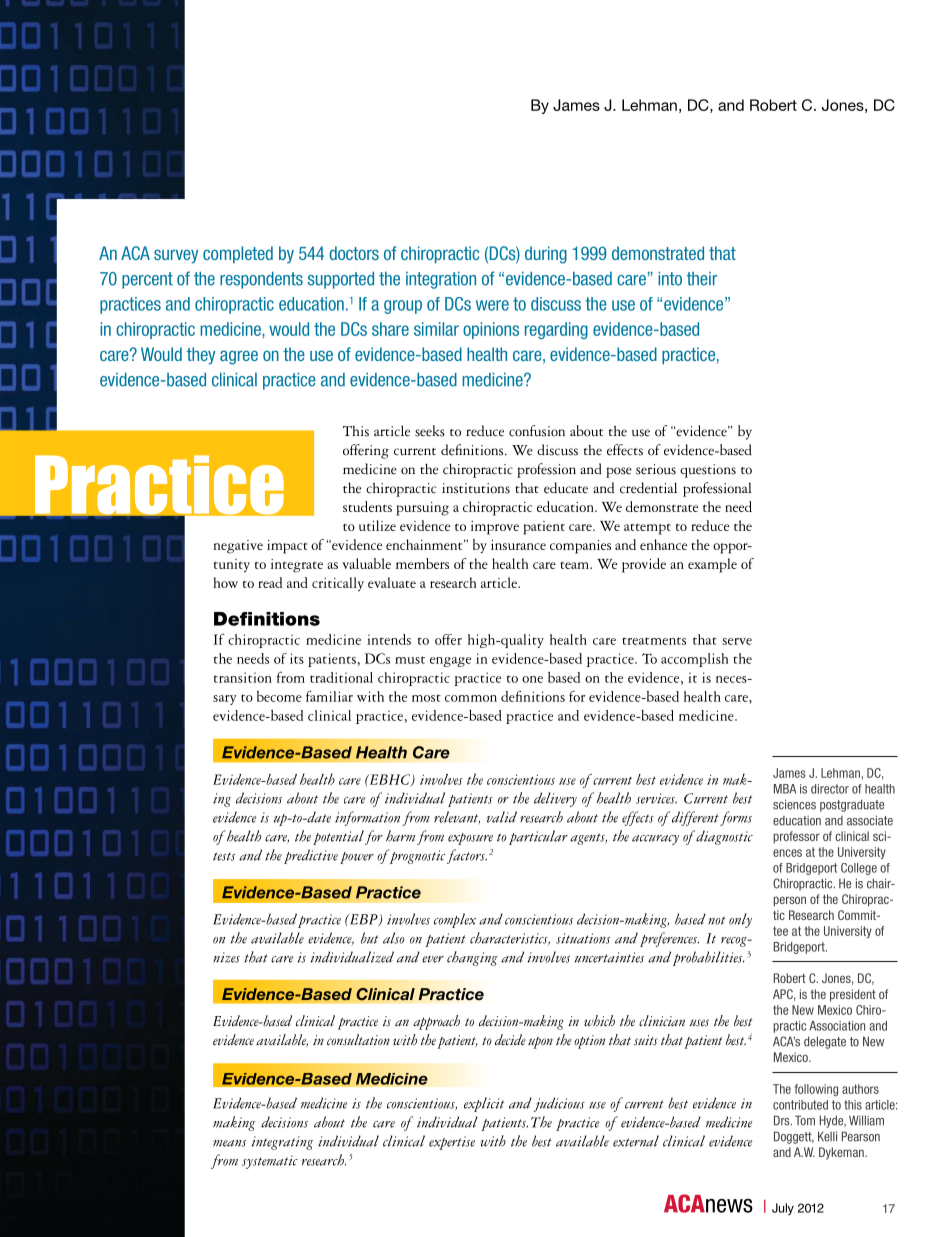 This screenshot has width=952, height=1237. I want to click on improve, so click(495, 528).
